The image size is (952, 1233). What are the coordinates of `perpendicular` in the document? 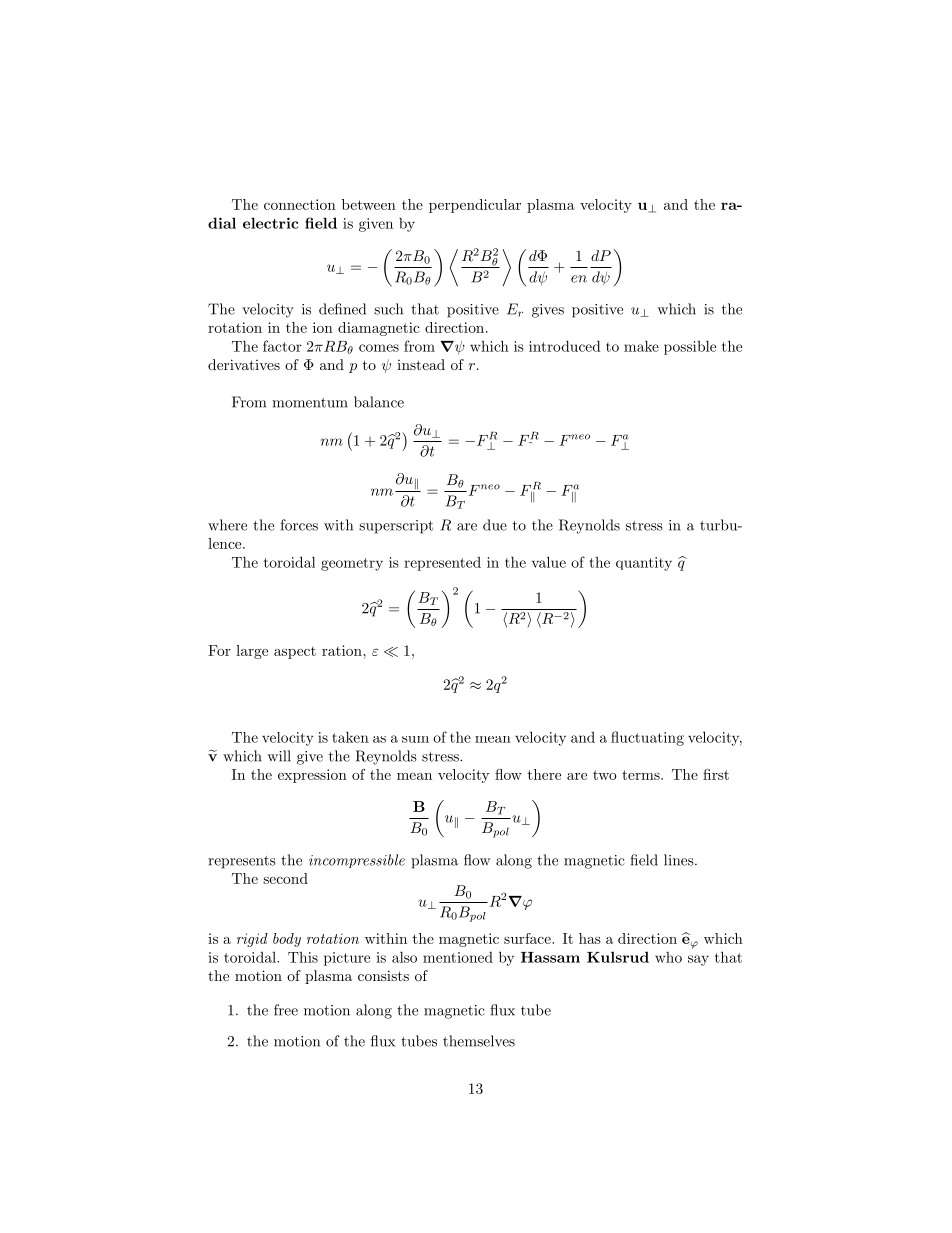 It's located at (475, 206).
